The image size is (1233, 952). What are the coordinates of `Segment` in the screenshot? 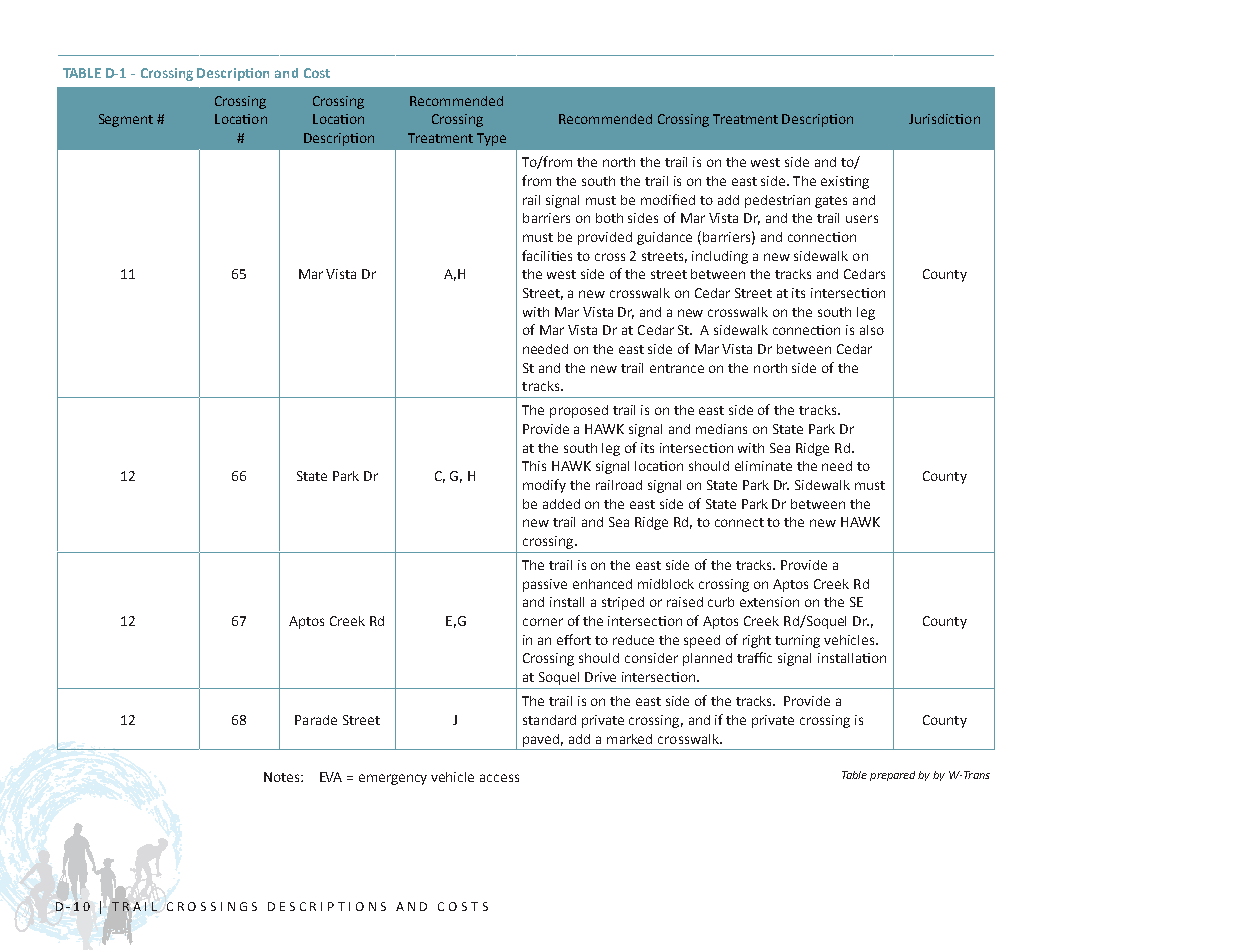 It's located at (126, 120).
